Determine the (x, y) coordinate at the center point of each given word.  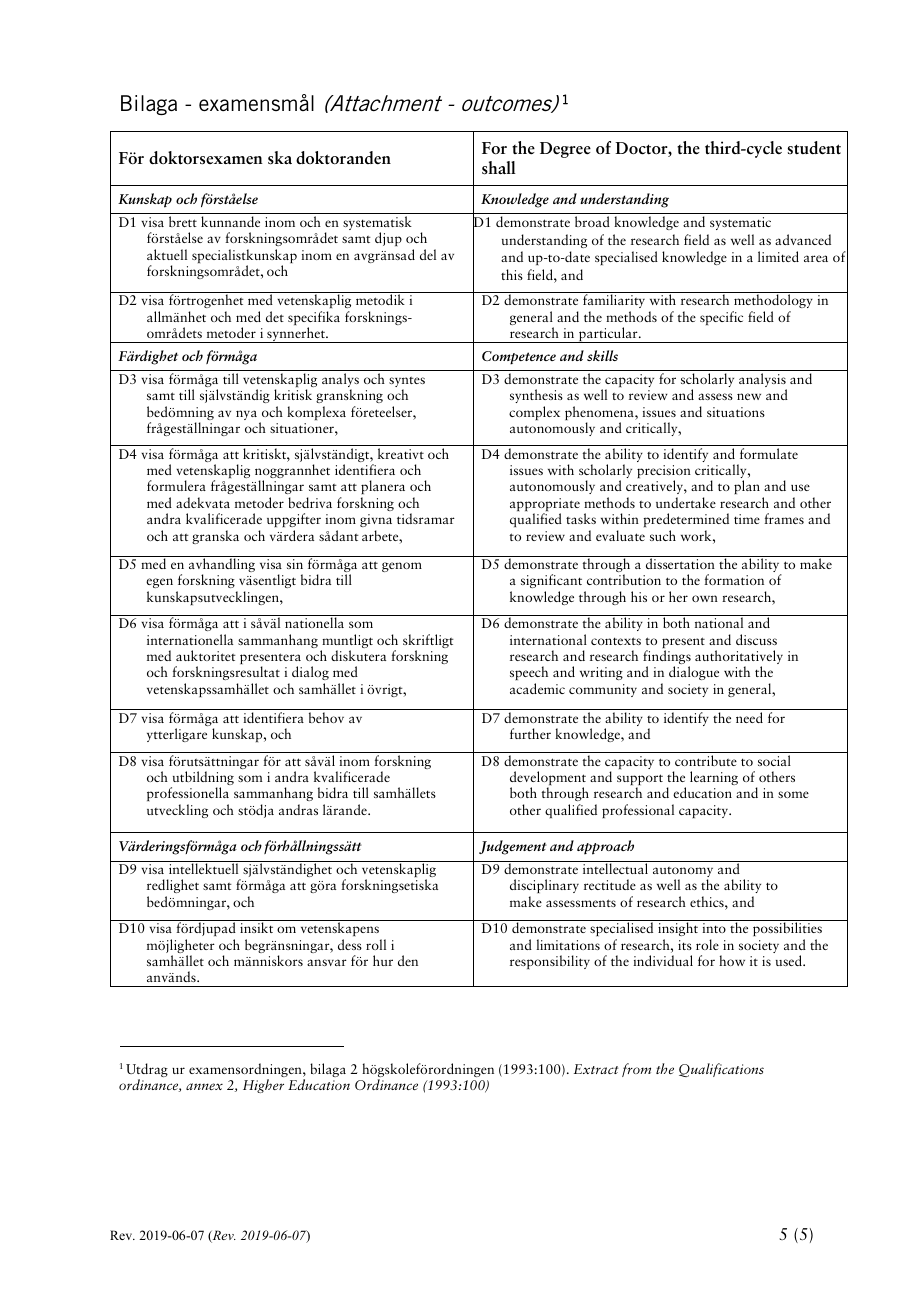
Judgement (513, 847)
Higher (263, 1086)
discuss (756, 639)
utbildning (202, 779)
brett (183, 221)
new (749, 396)
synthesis (536, 396)
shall (499, 168)
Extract (596, 1069)
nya (246, 415)
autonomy (683, 873)
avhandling (222, 565)
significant (551, 581)
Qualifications (721, 1070)
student (814, 148)
